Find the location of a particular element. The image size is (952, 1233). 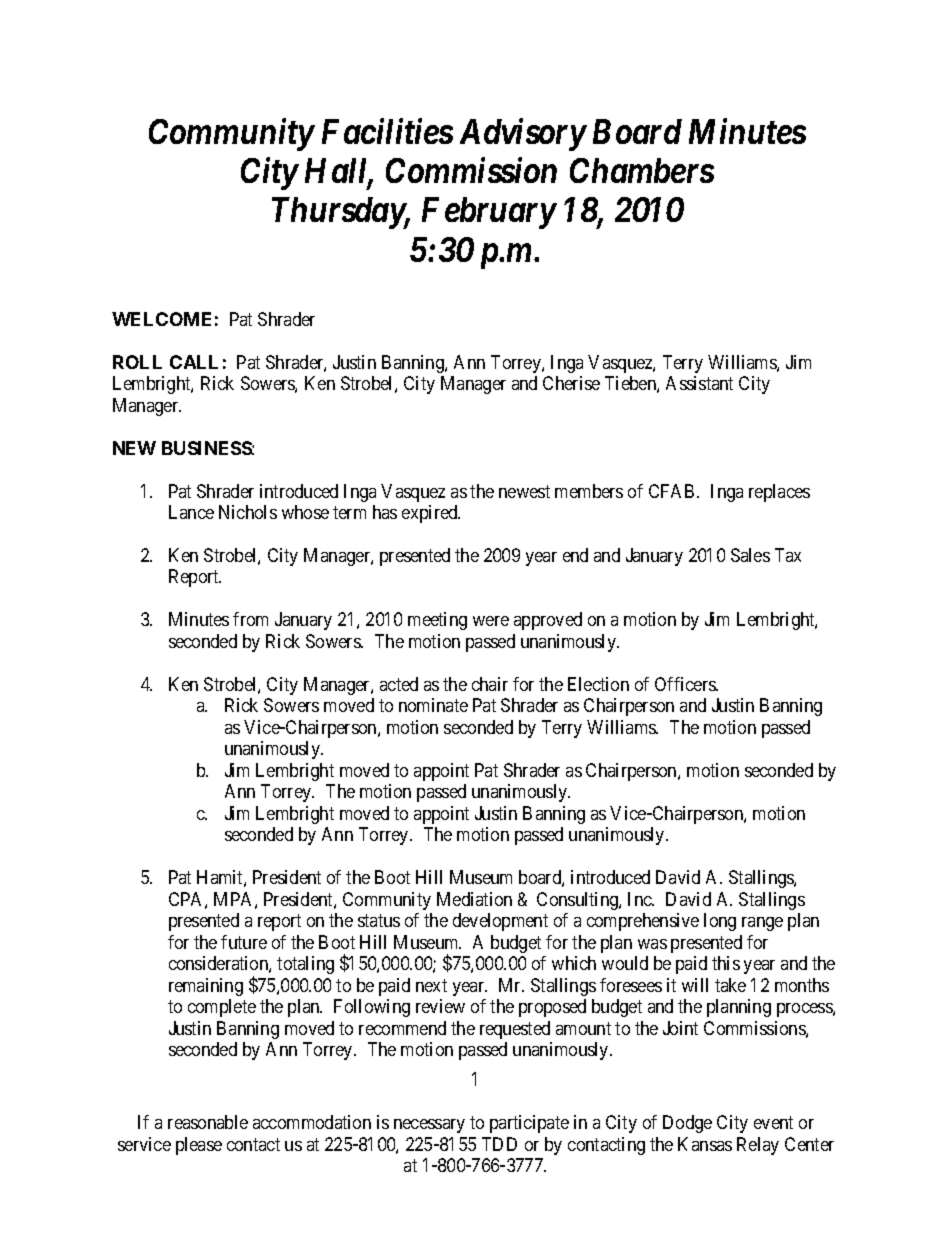

long is located at coordinates (720, 922).
